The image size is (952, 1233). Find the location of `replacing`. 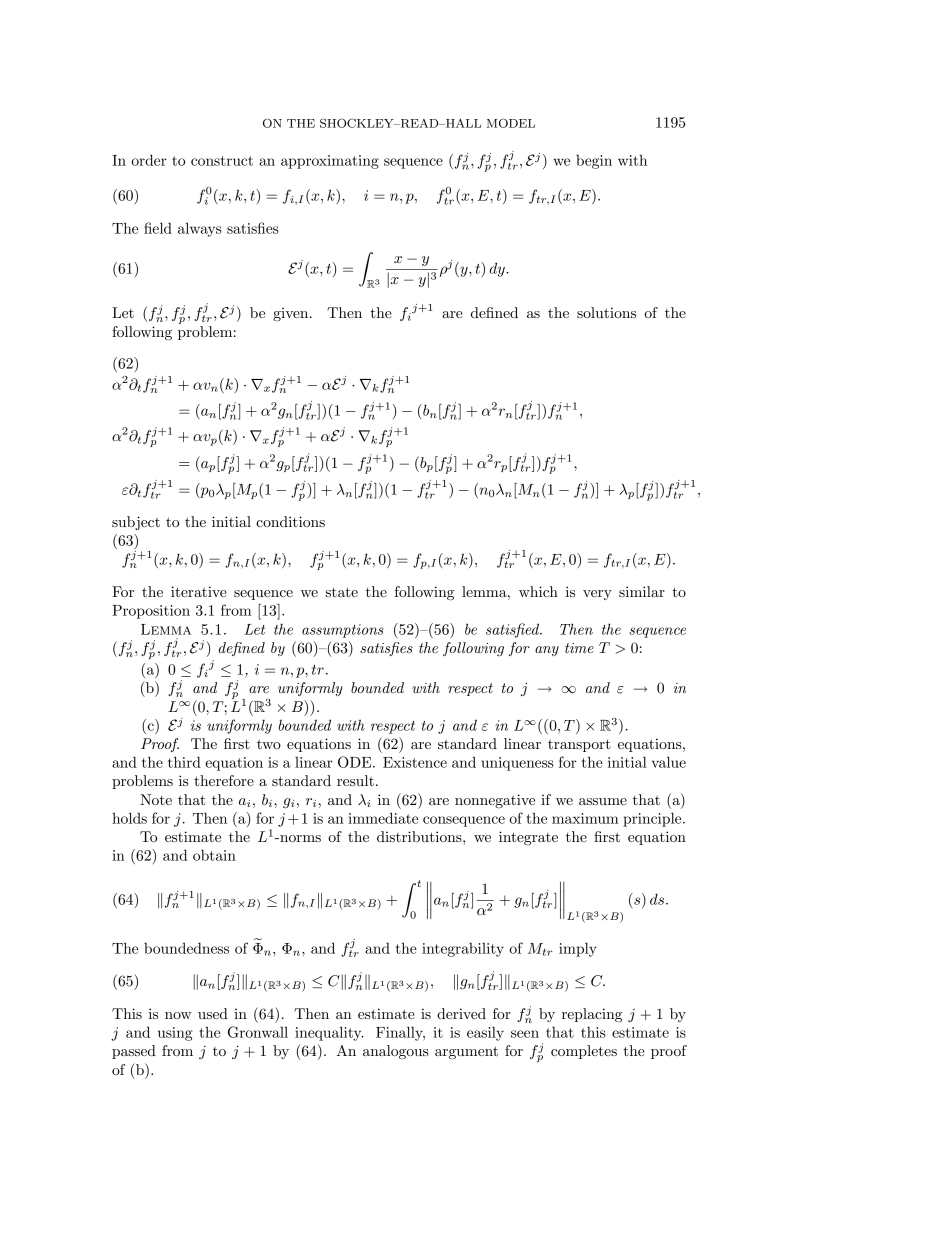

replacing is located at coordinates (592, 1015).
